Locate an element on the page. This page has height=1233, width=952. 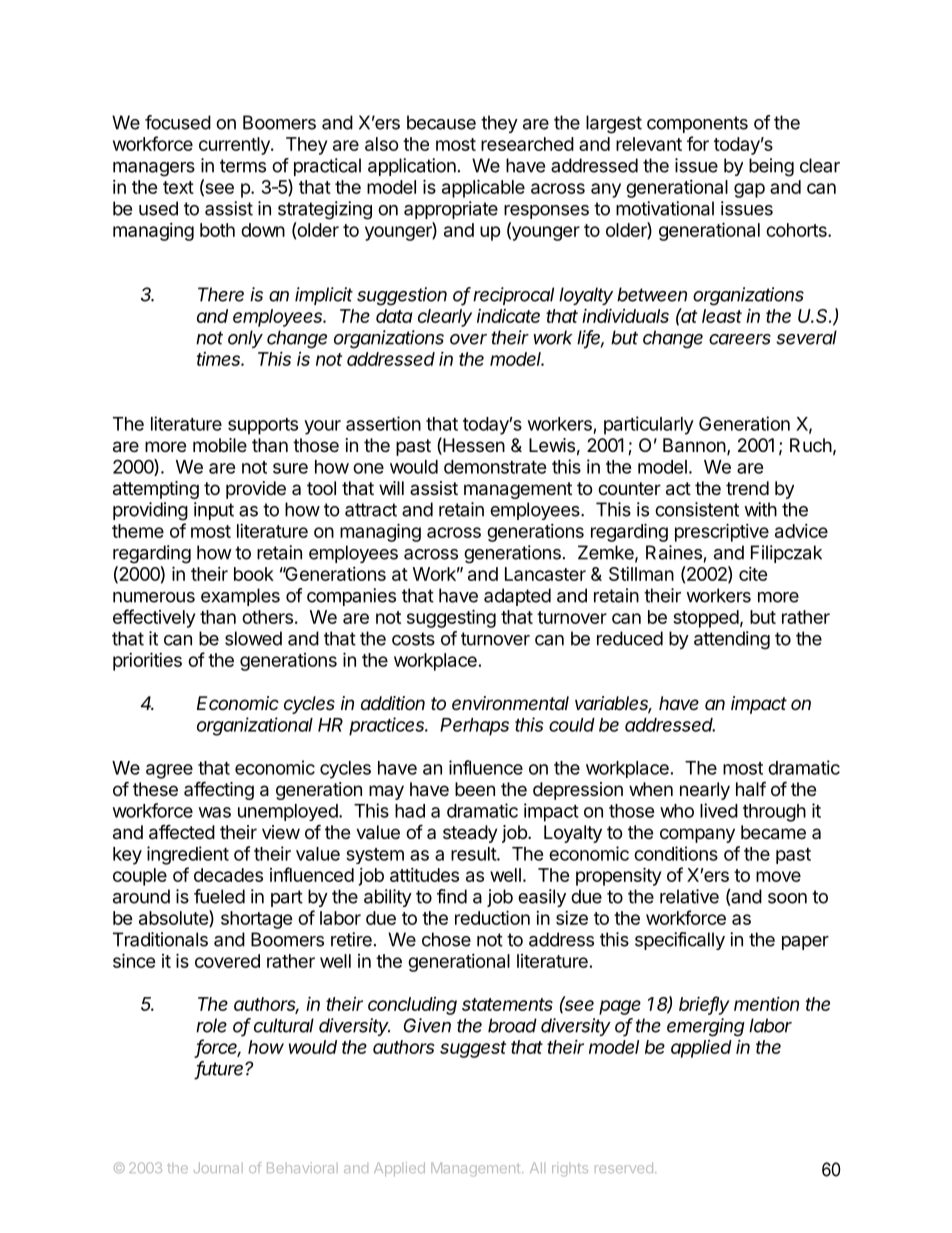
attending is located at coordinates (732, 640).
